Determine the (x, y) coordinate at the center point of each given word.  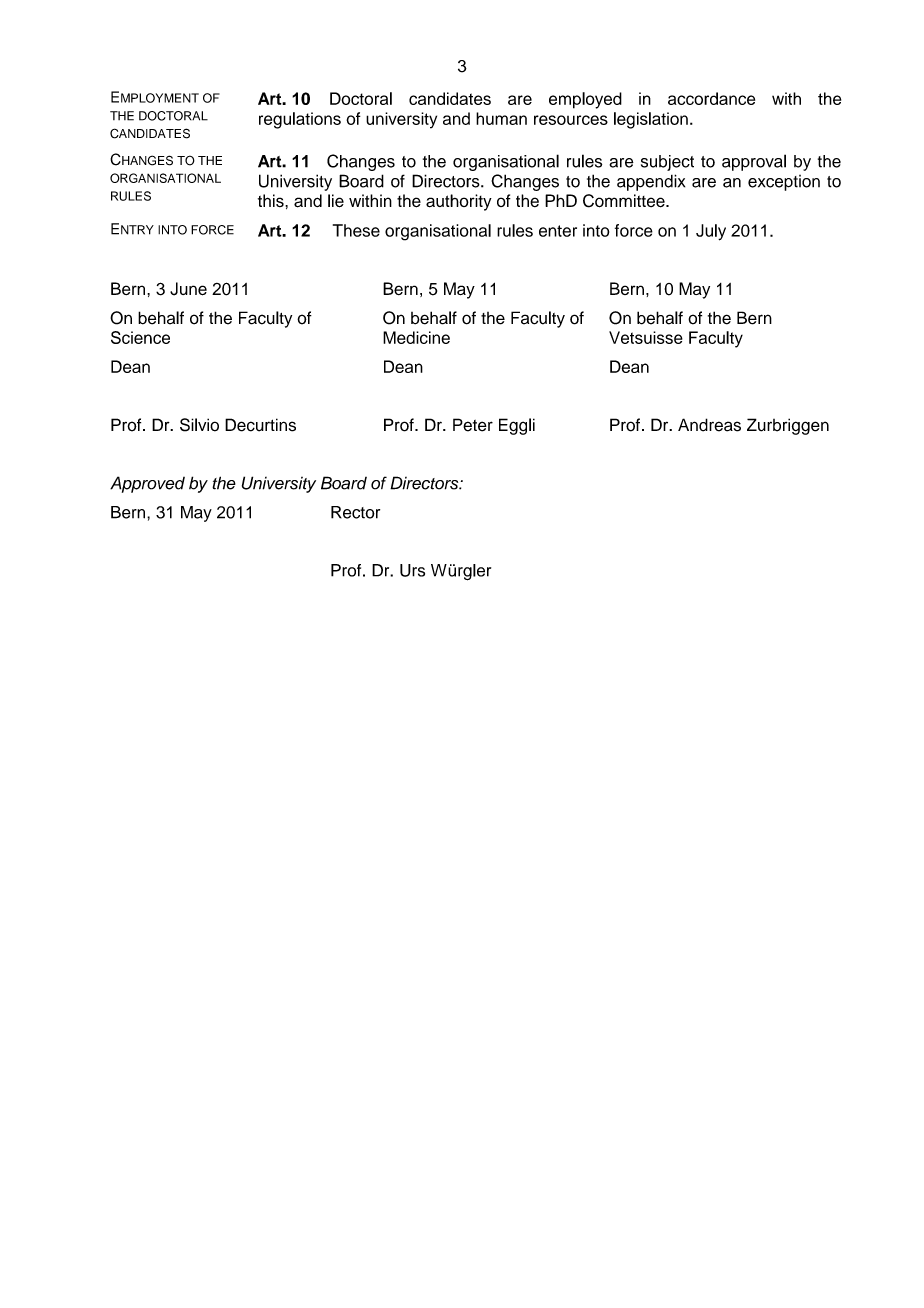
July (711, 232)
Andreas (709, 425)
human (501, 118)
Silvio (199, 425)
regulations (300, 120)
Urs (412, 570)
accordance (711, 98)
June (188, 289)
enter (558, 231)
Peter (473, 425)
